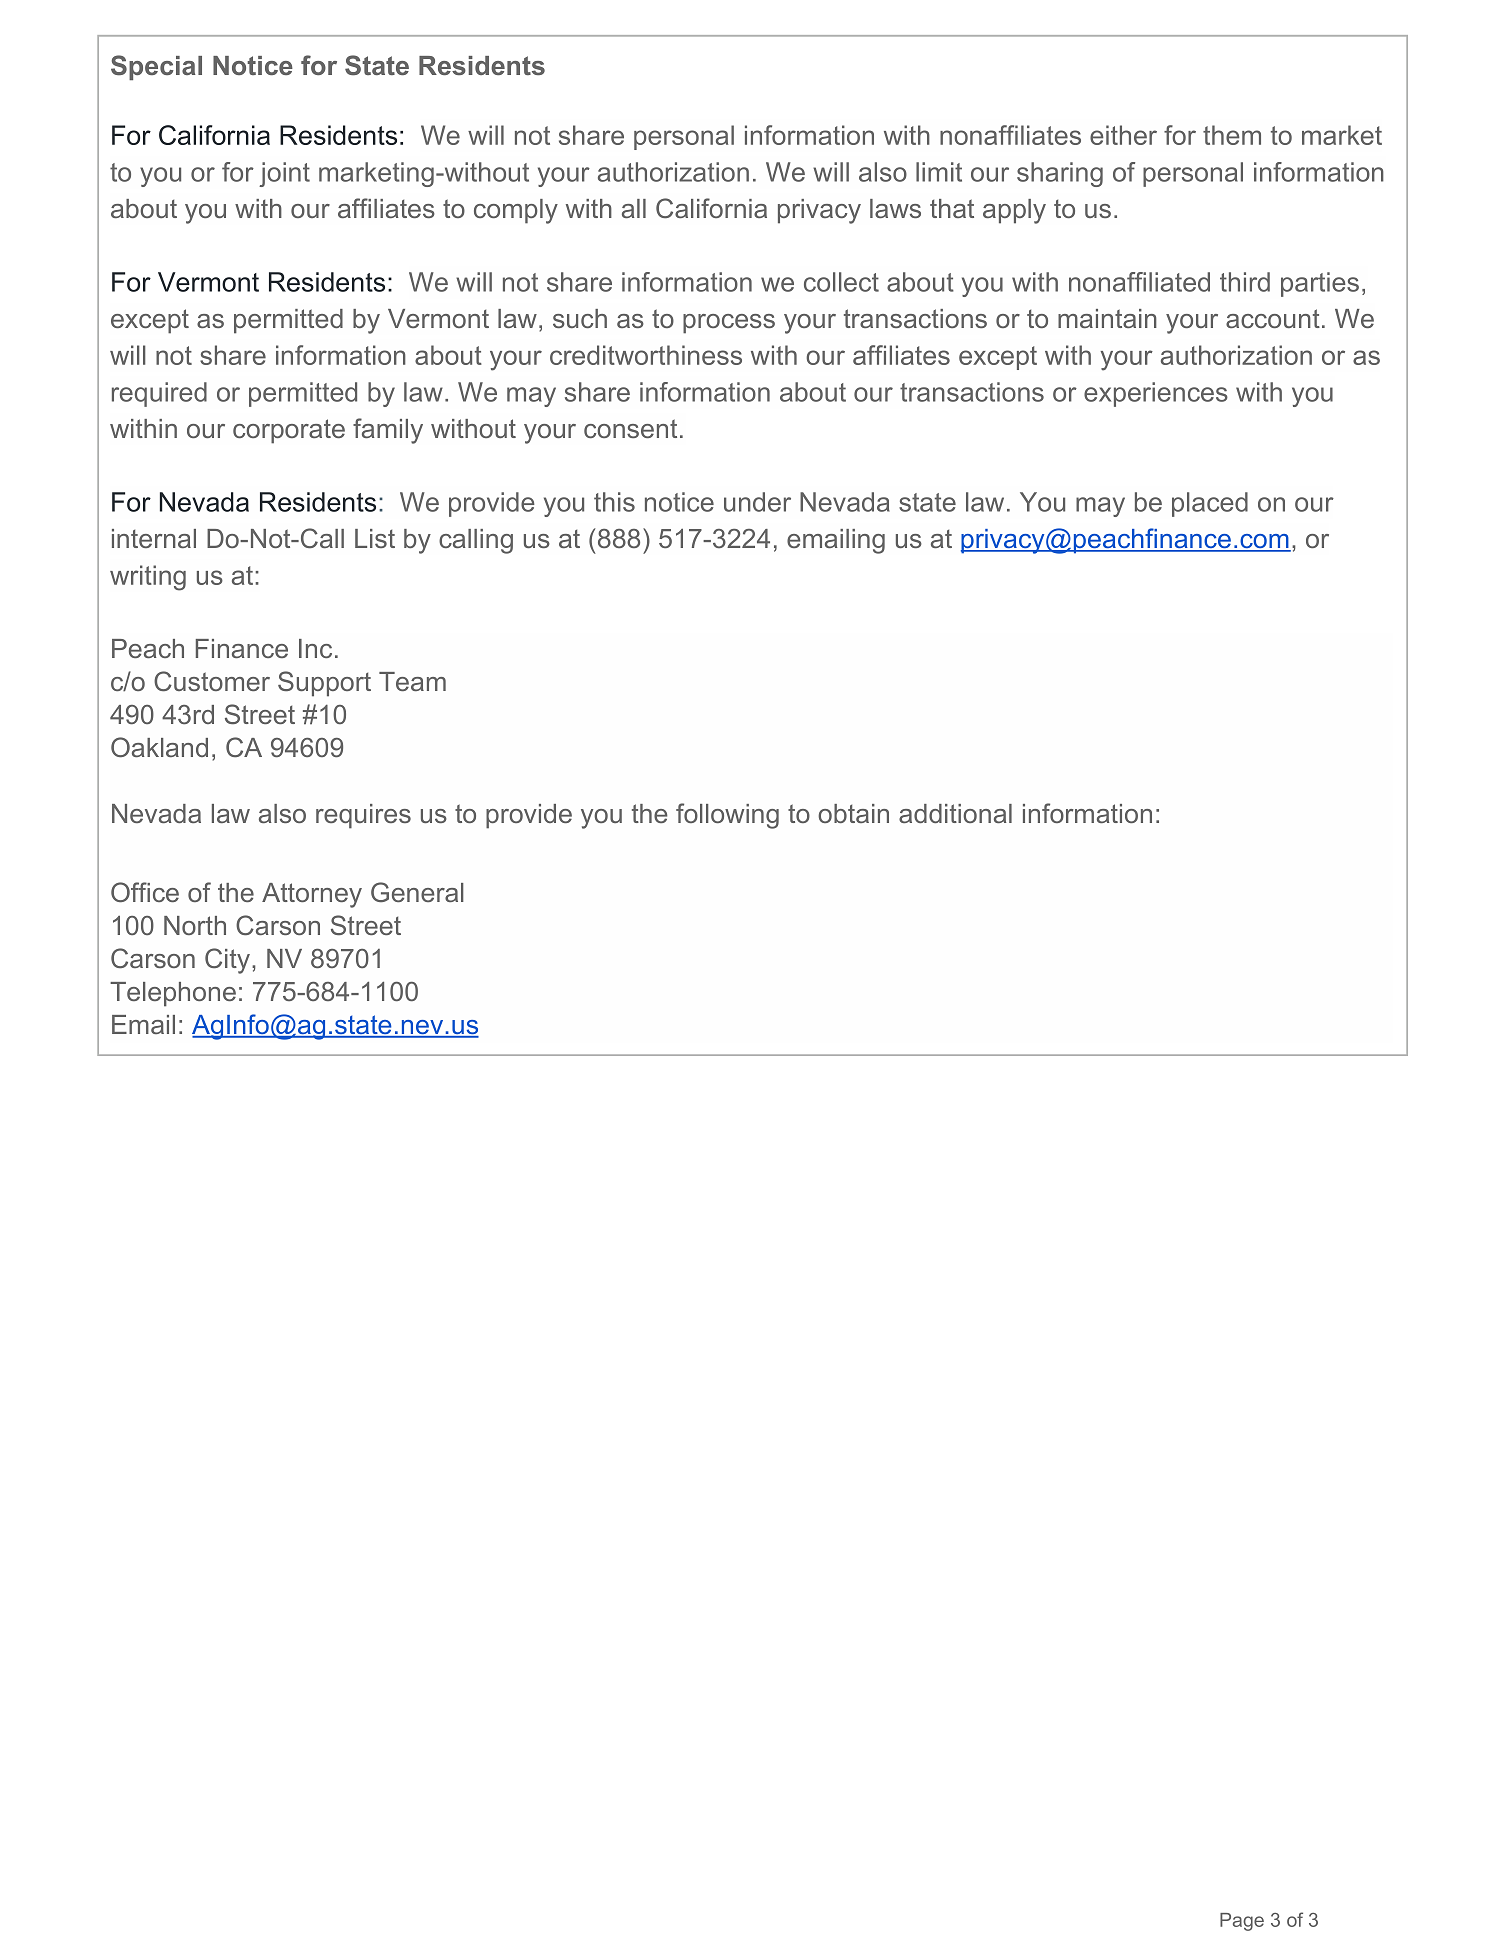 Image resolution: width=1496 pixels, height=1936 pixels. What do you see at coordinates (375, 538) in the page?
I see `List` at bounding box center [375, 538].
